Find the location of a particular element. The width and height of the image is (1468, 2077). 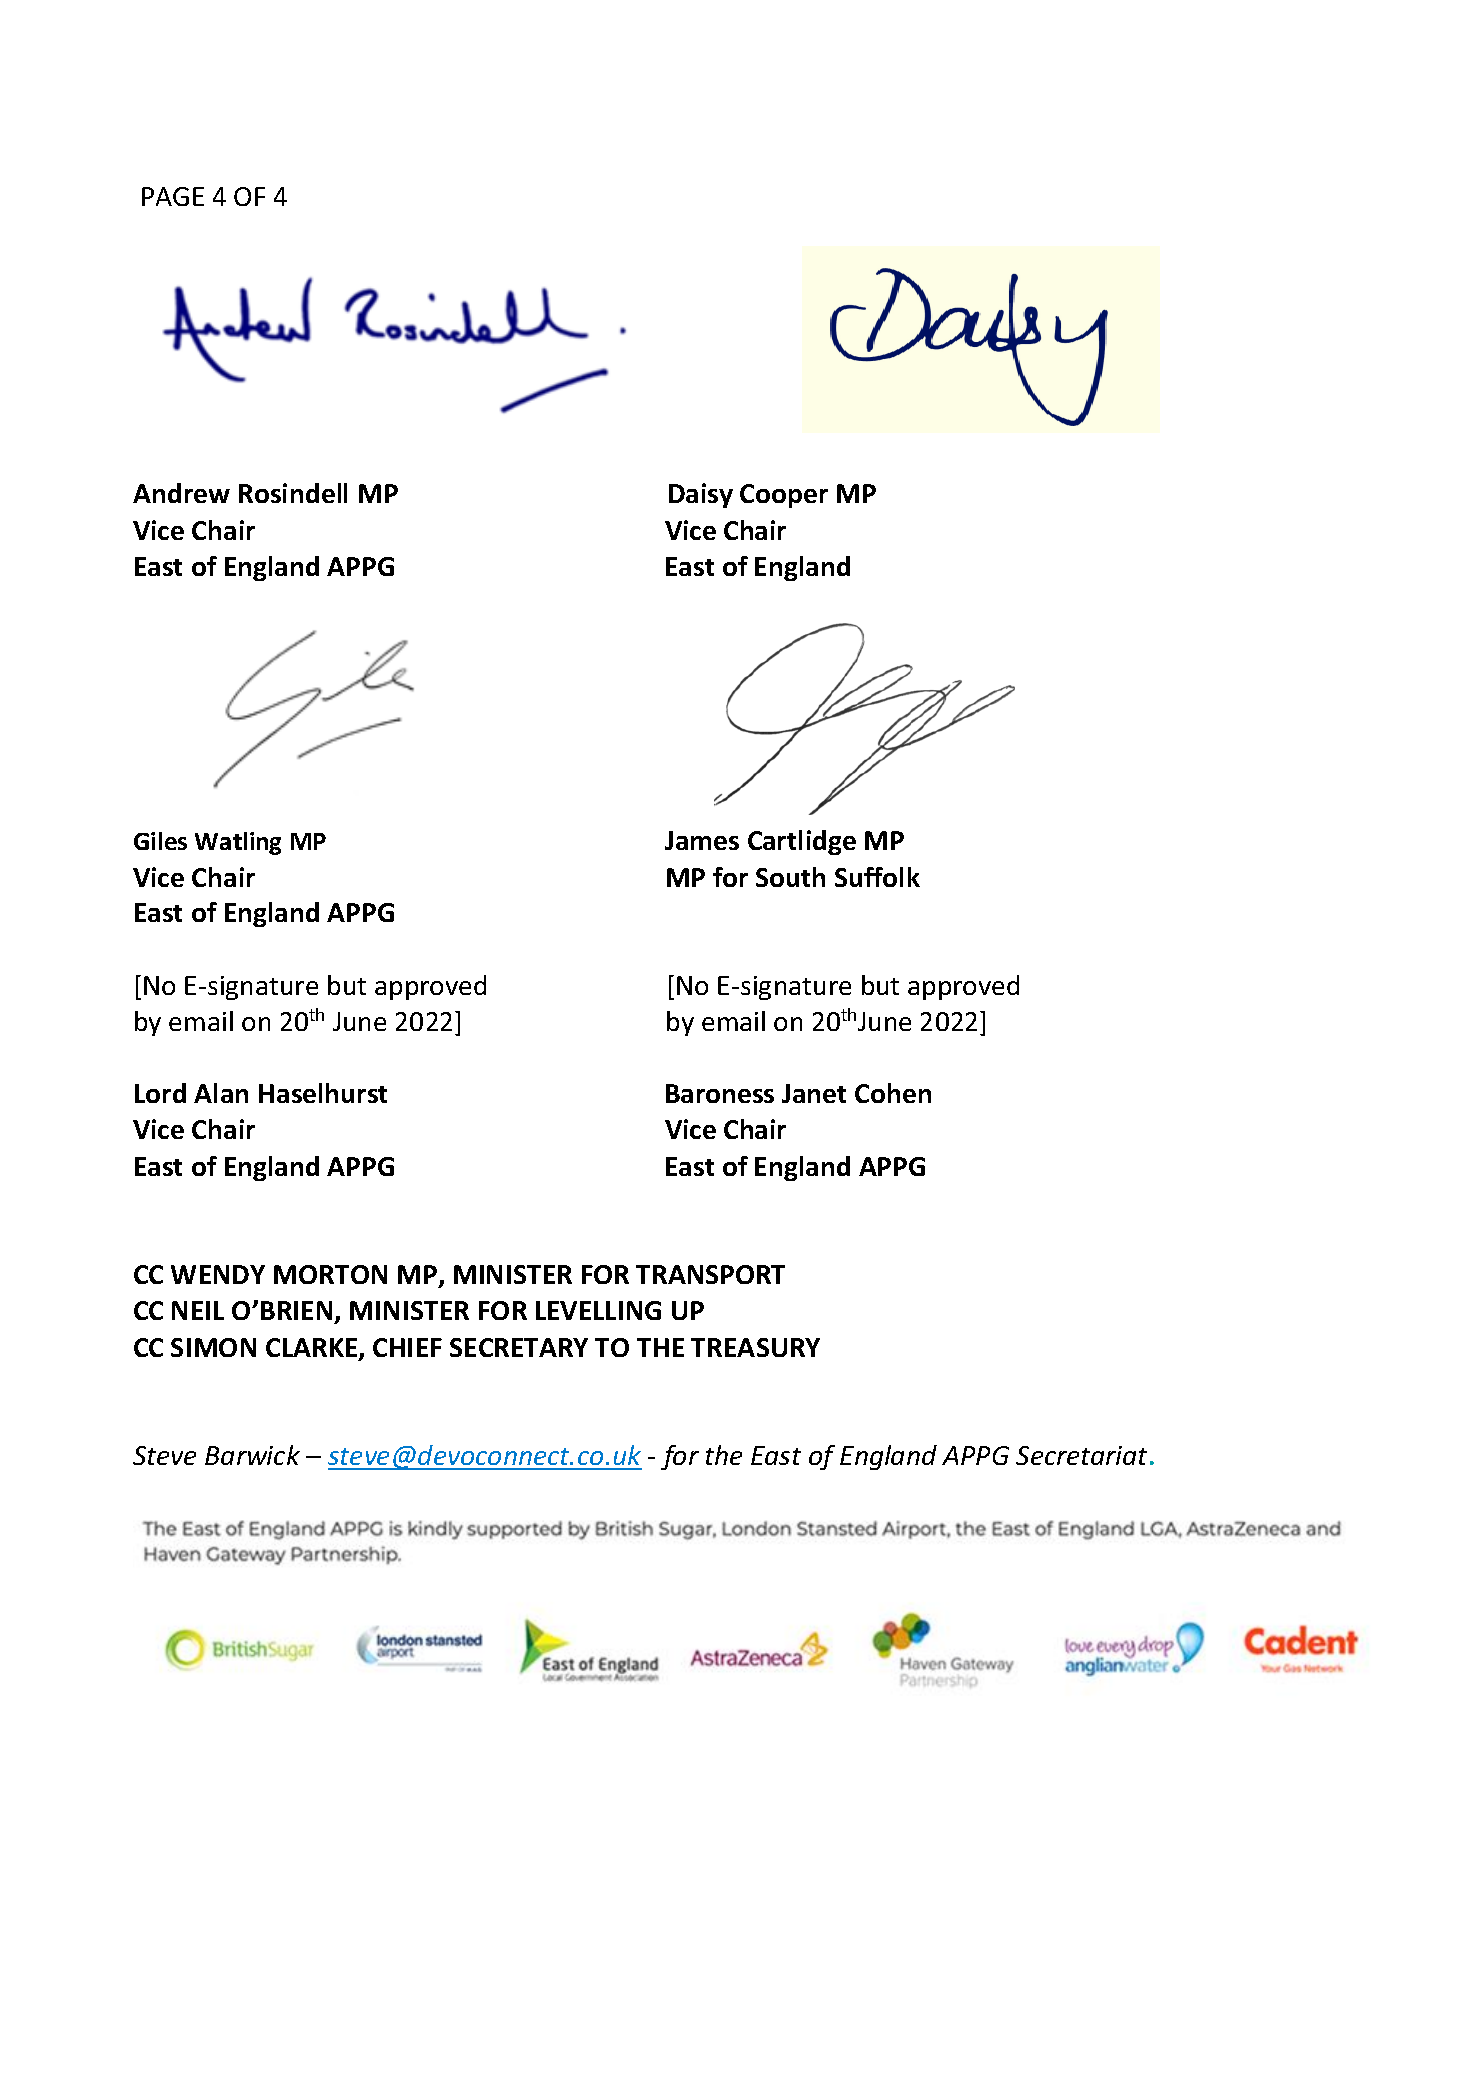

Cooper is located at coordinates (784, 496).
